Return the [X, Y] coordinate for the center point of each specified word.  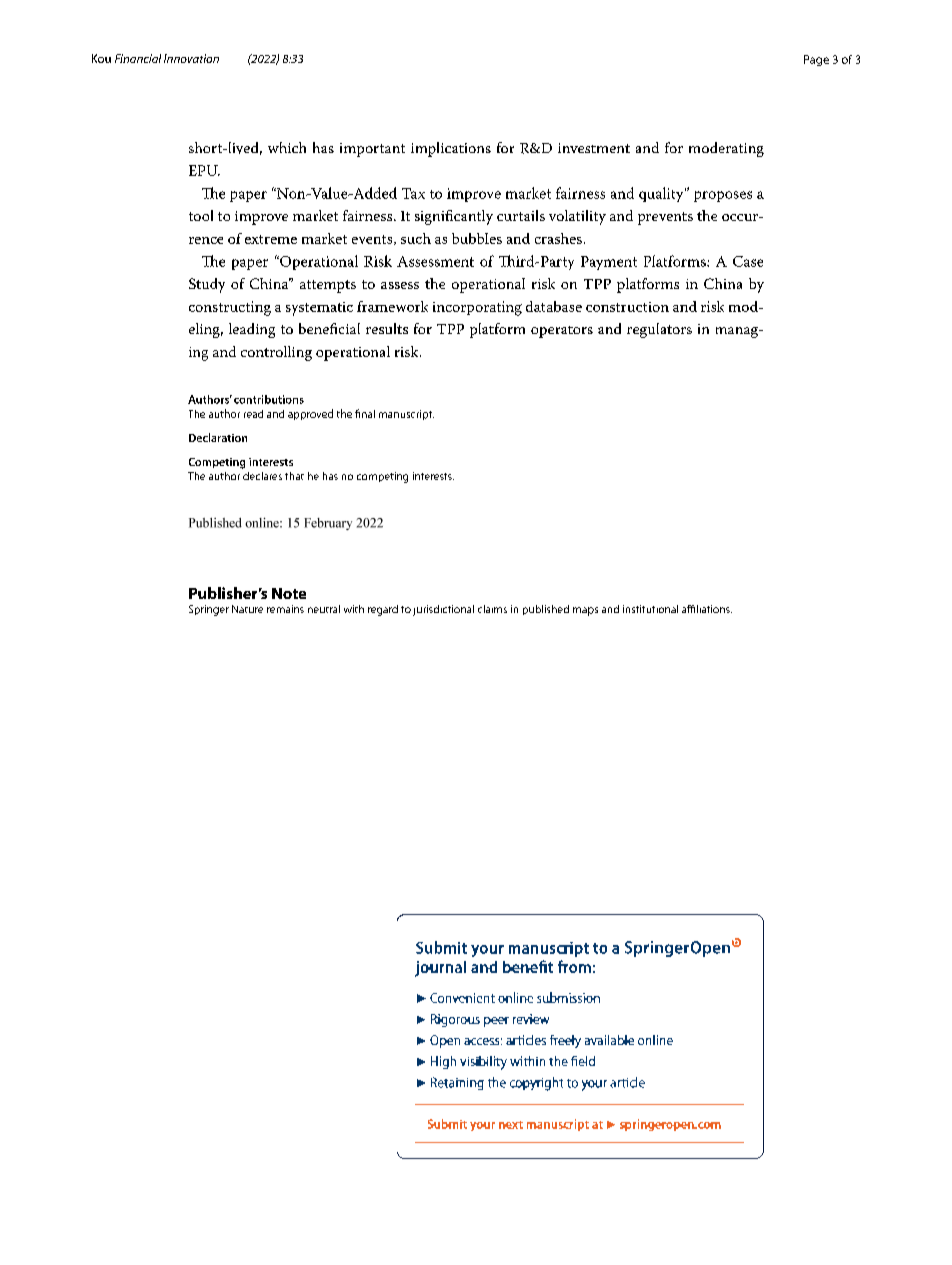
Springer [209, 610]
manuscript [406, 415]
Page [816, 60]
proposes [723, 196]
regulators [659, 330]
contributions [269, 399]
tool [201, 215]
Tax [413, 193]
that [294, 476]
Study [207, 285]
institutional [650, 609]
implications [451, 149]
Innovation [191, 58]
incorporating [477, 308]
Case [748, 261]
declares [262, 476]
